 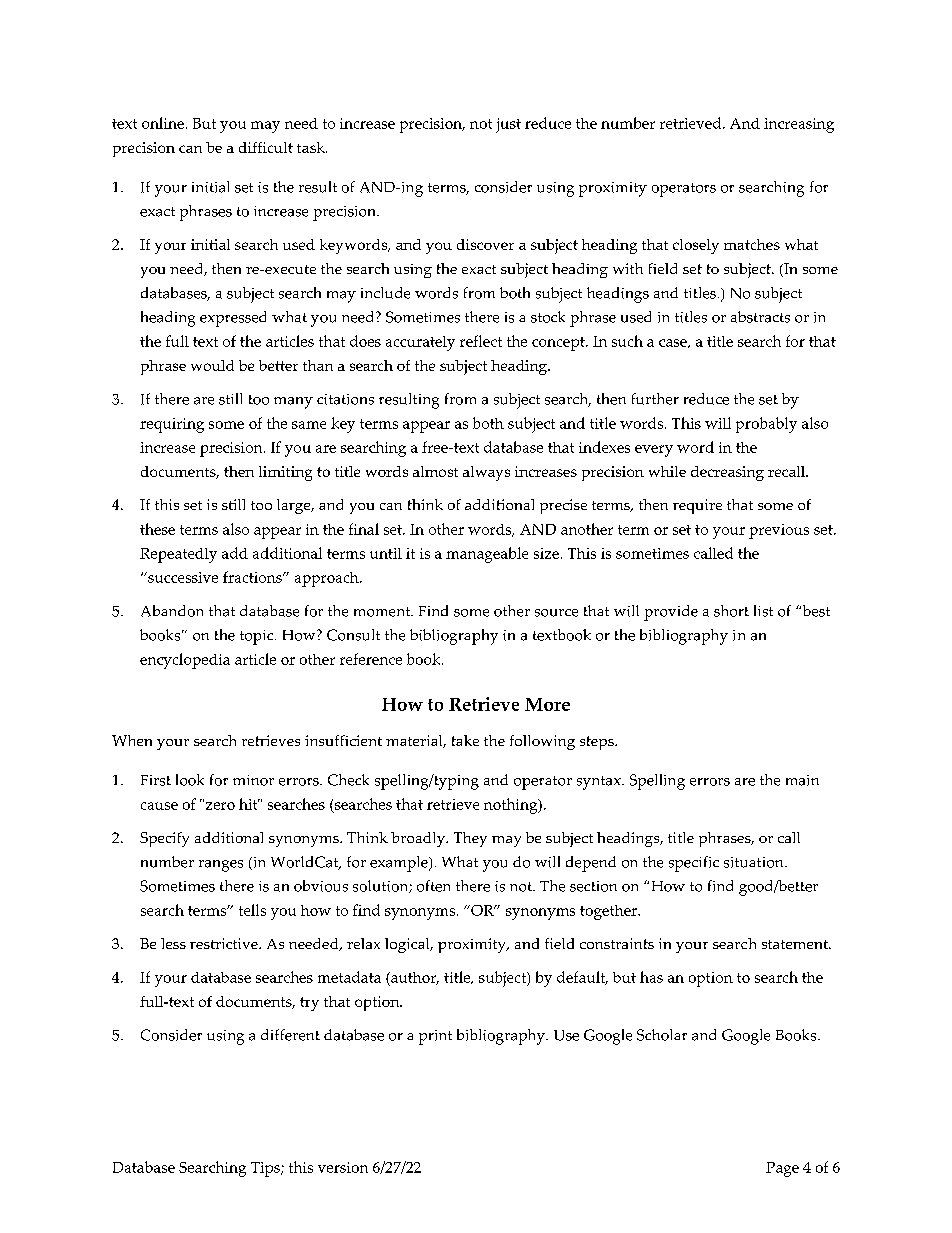 What do you see at coordinates (508, 125) in the screenshot?
I see `just` at bounding box center [508, 125].
